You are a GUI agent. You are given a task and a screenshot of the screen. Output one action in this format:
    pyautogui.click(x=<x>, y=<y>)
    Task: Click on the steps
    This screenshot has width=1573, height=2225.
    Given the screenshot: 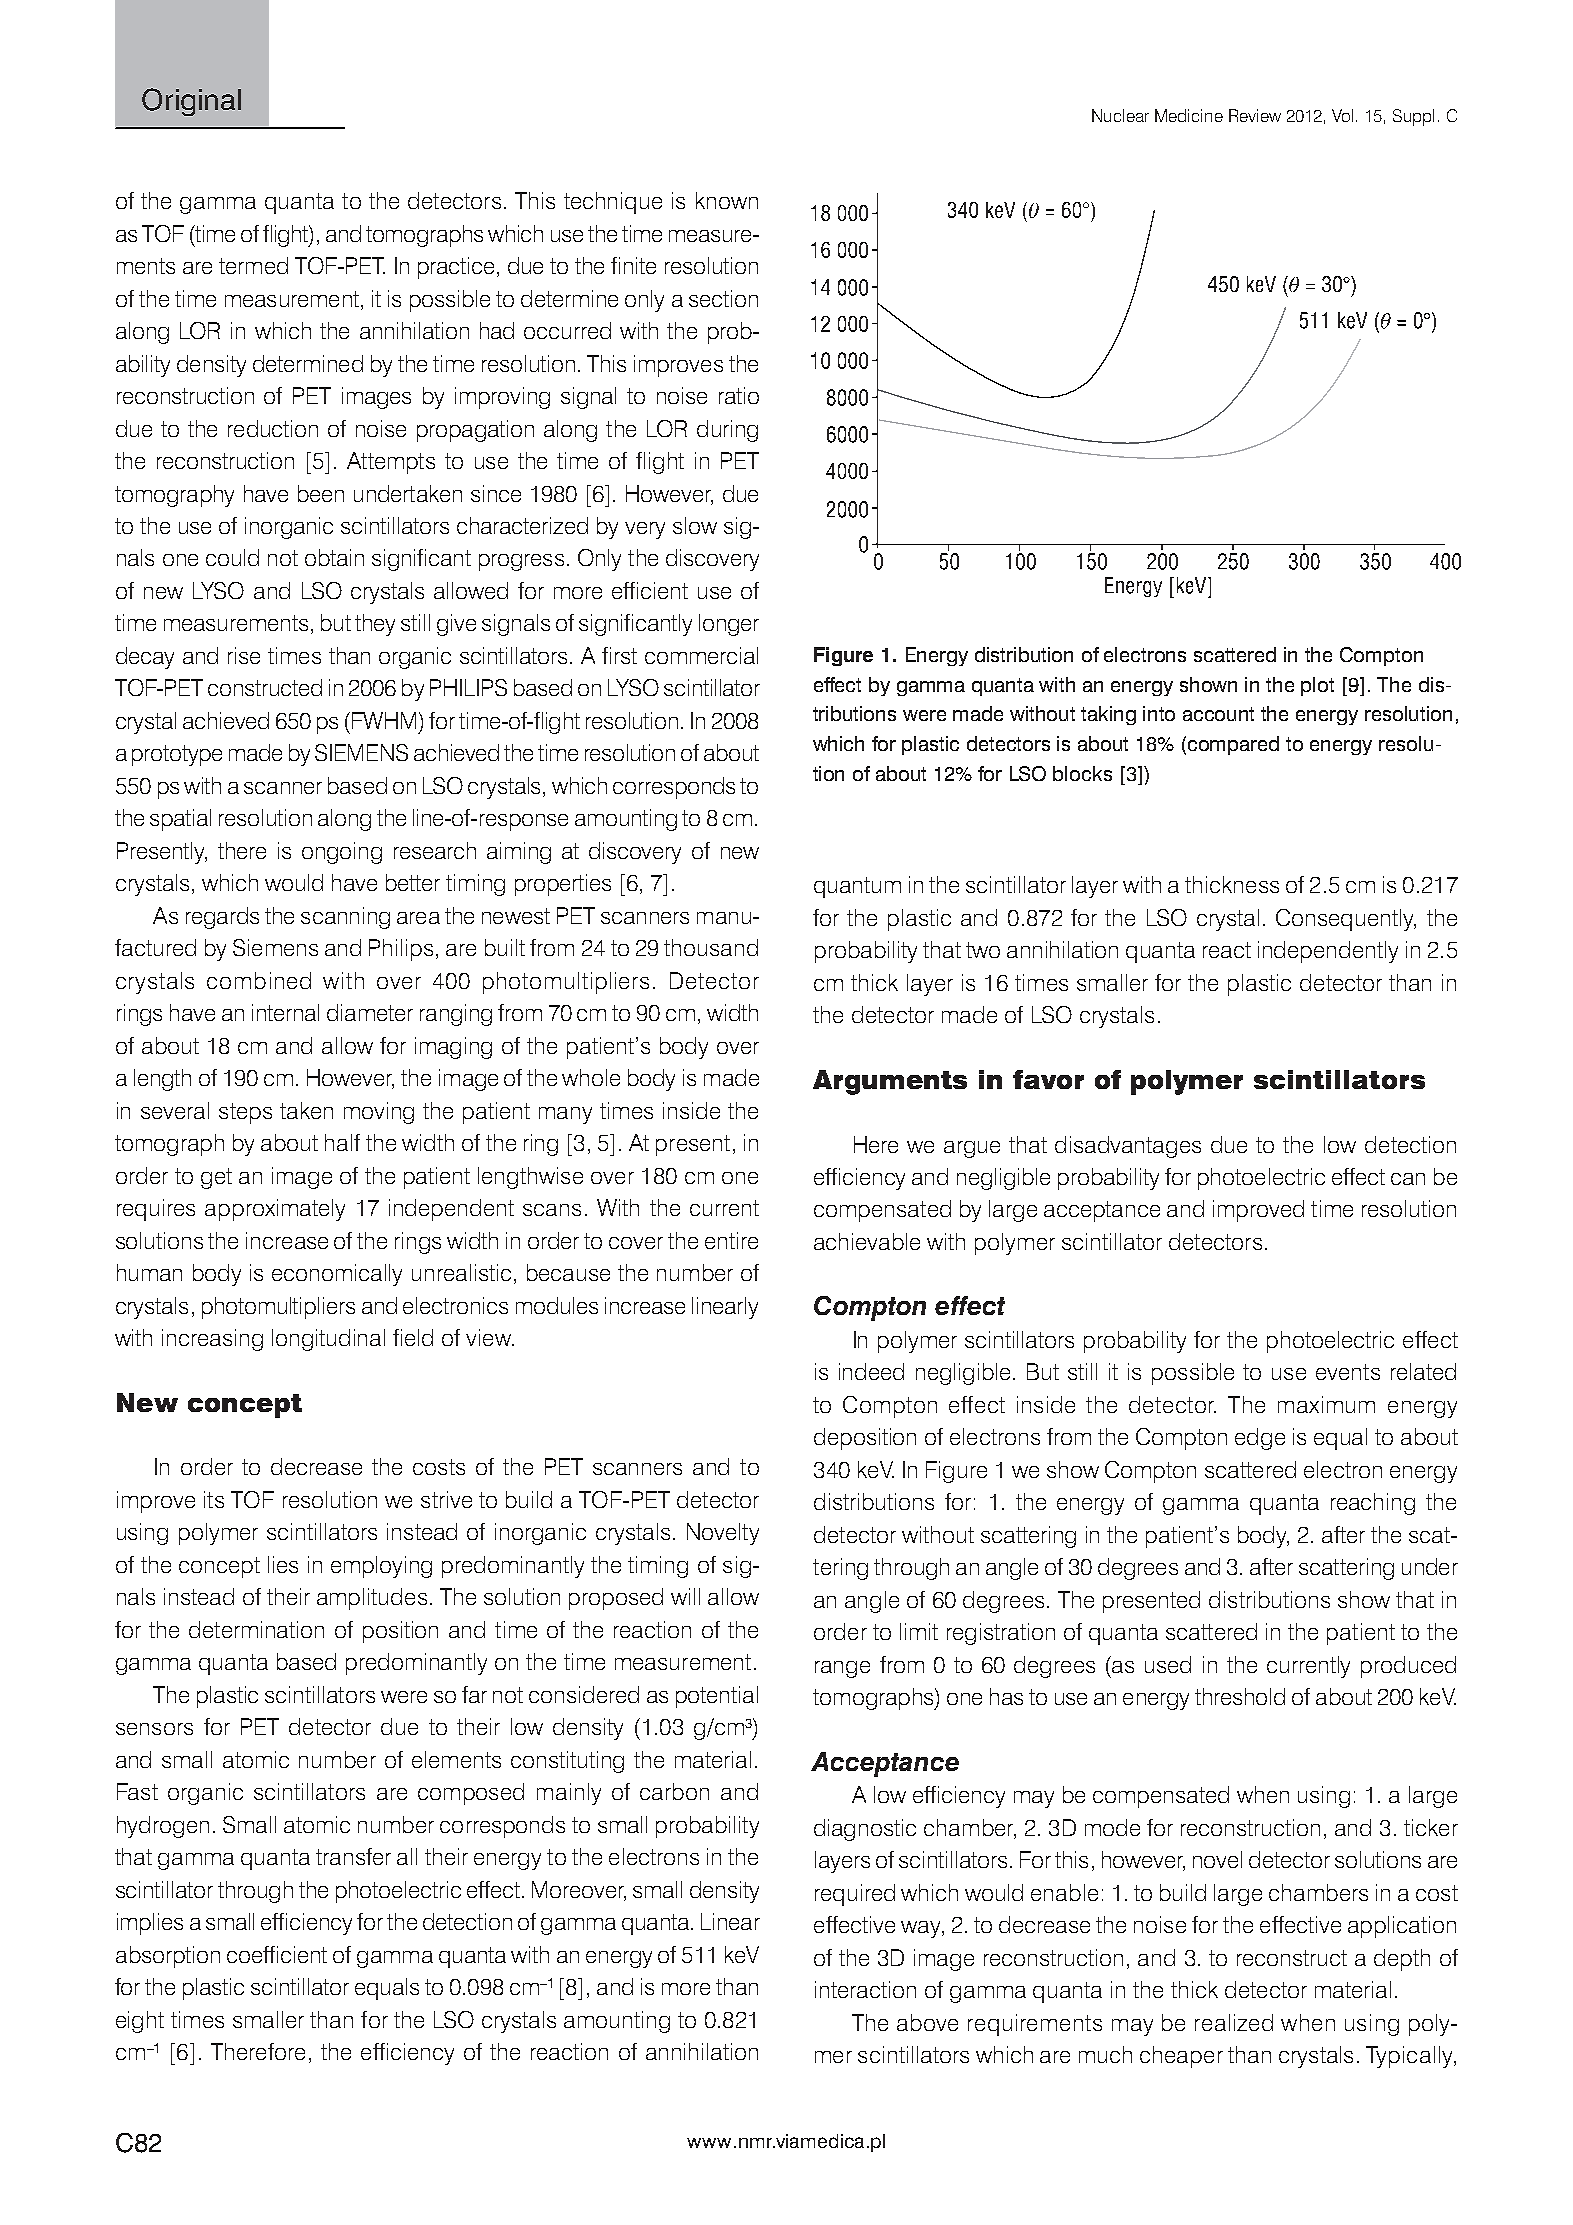 What is the action you would take?
    pyautogui.click(x=245, y=1113)
